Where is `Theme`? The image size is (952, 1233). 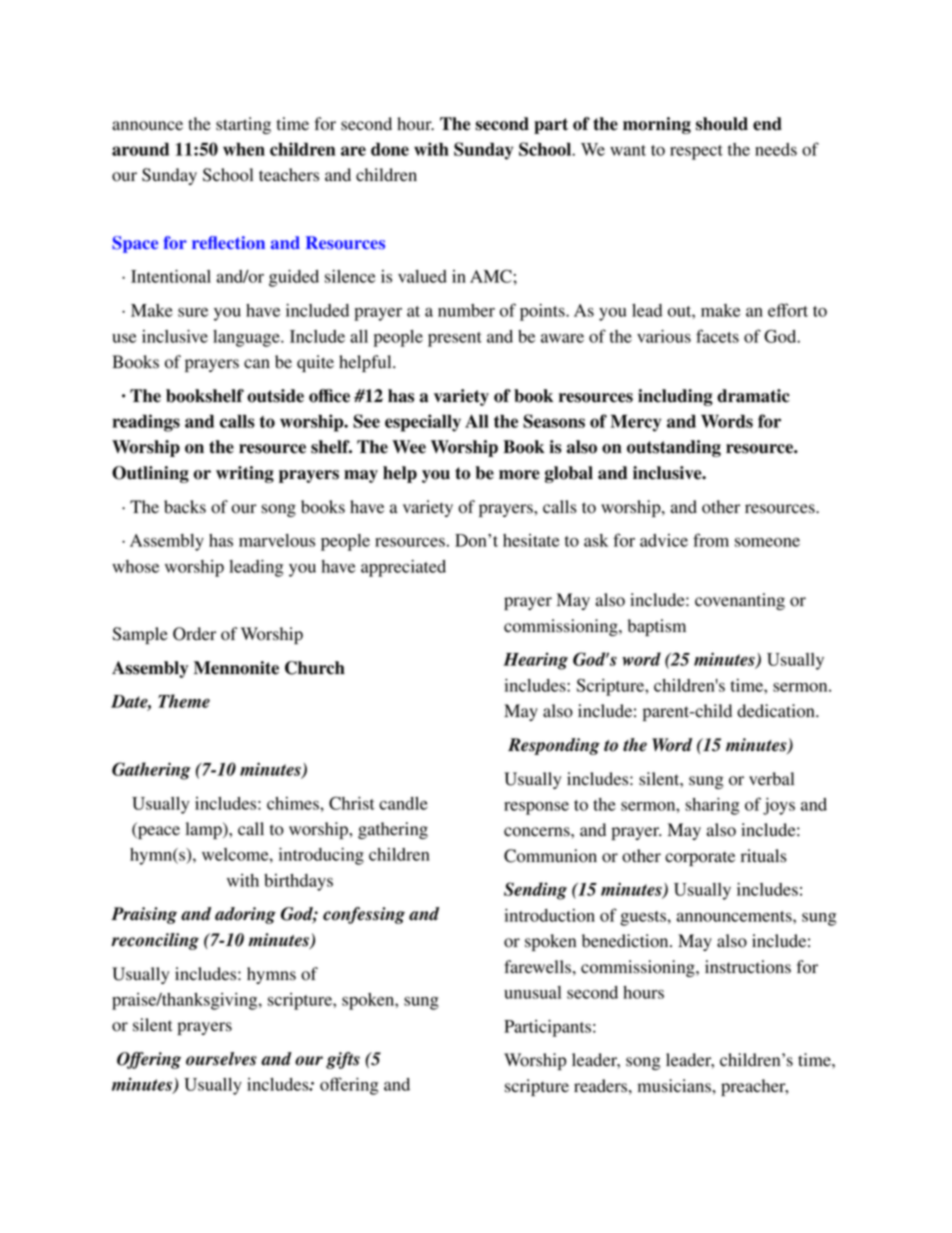 Theme is located at coordinates (184, 701).
